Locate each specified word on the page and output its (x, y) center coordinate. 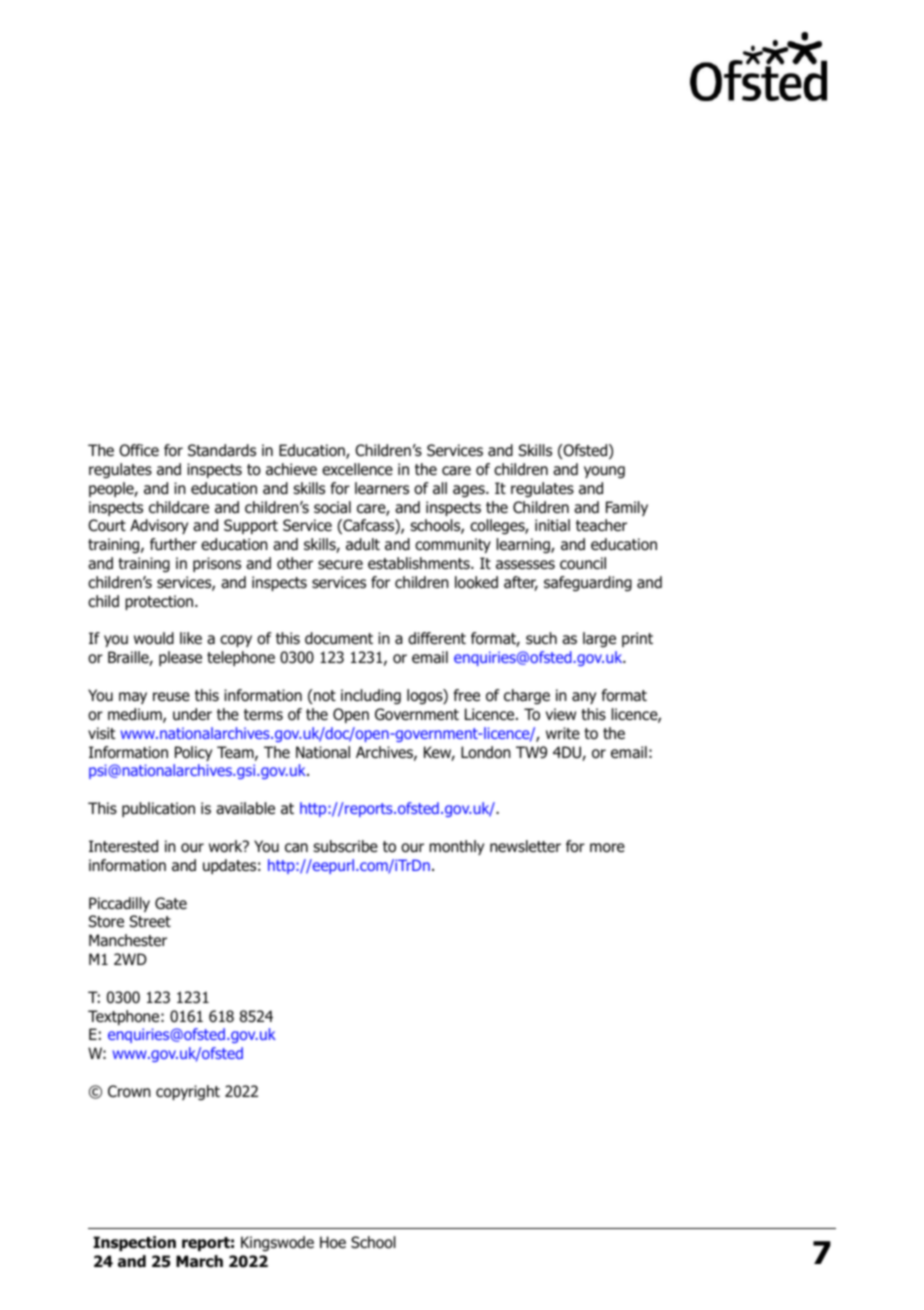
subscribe (345, 846)
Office (139, 450)
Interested (123, 846)
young (604, 472)
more (607, 848)
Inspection (134, 1243)
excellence (357, 469)
